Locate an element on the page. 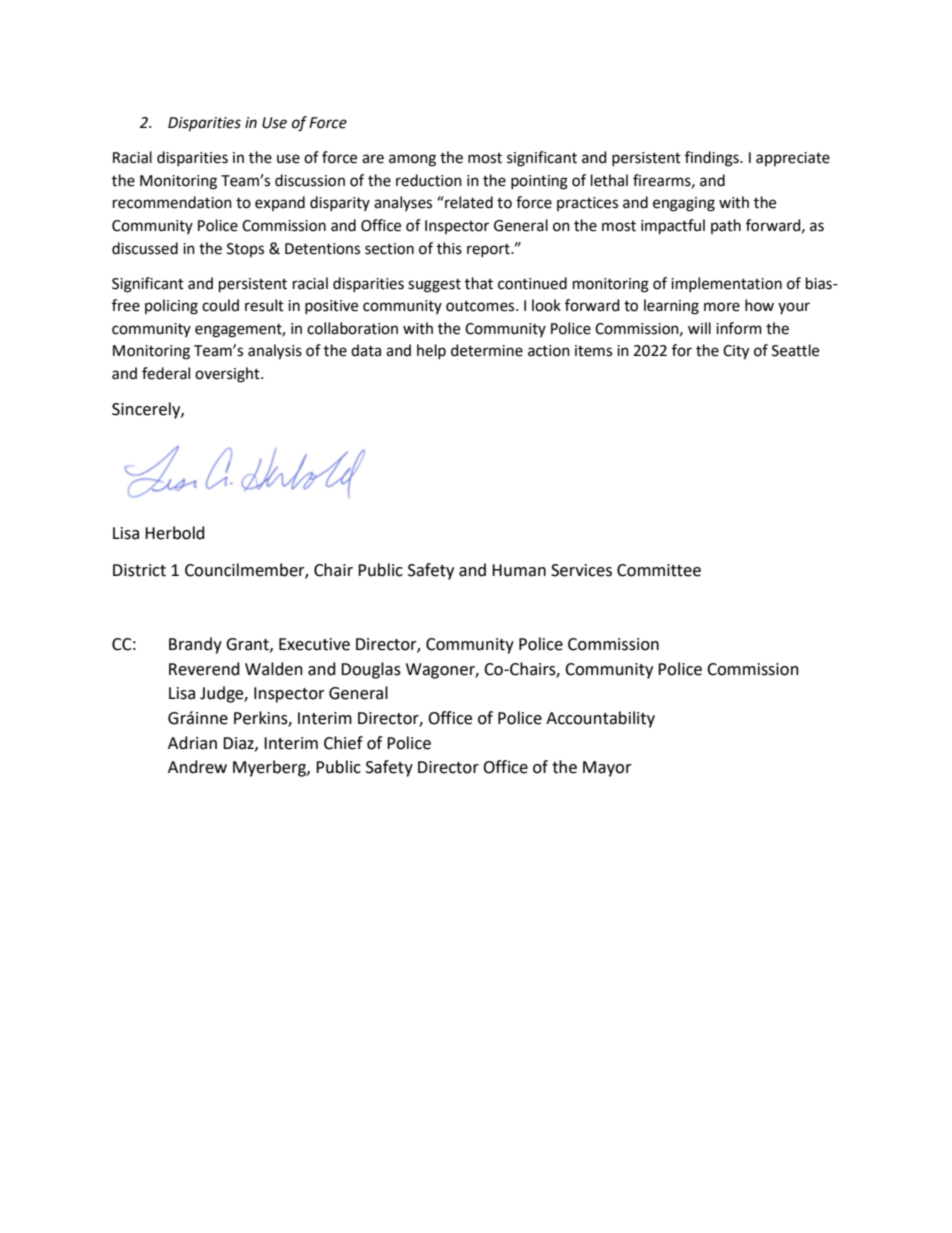 The image size is (952, 1233). Human is located at coordinates (519, 570).
